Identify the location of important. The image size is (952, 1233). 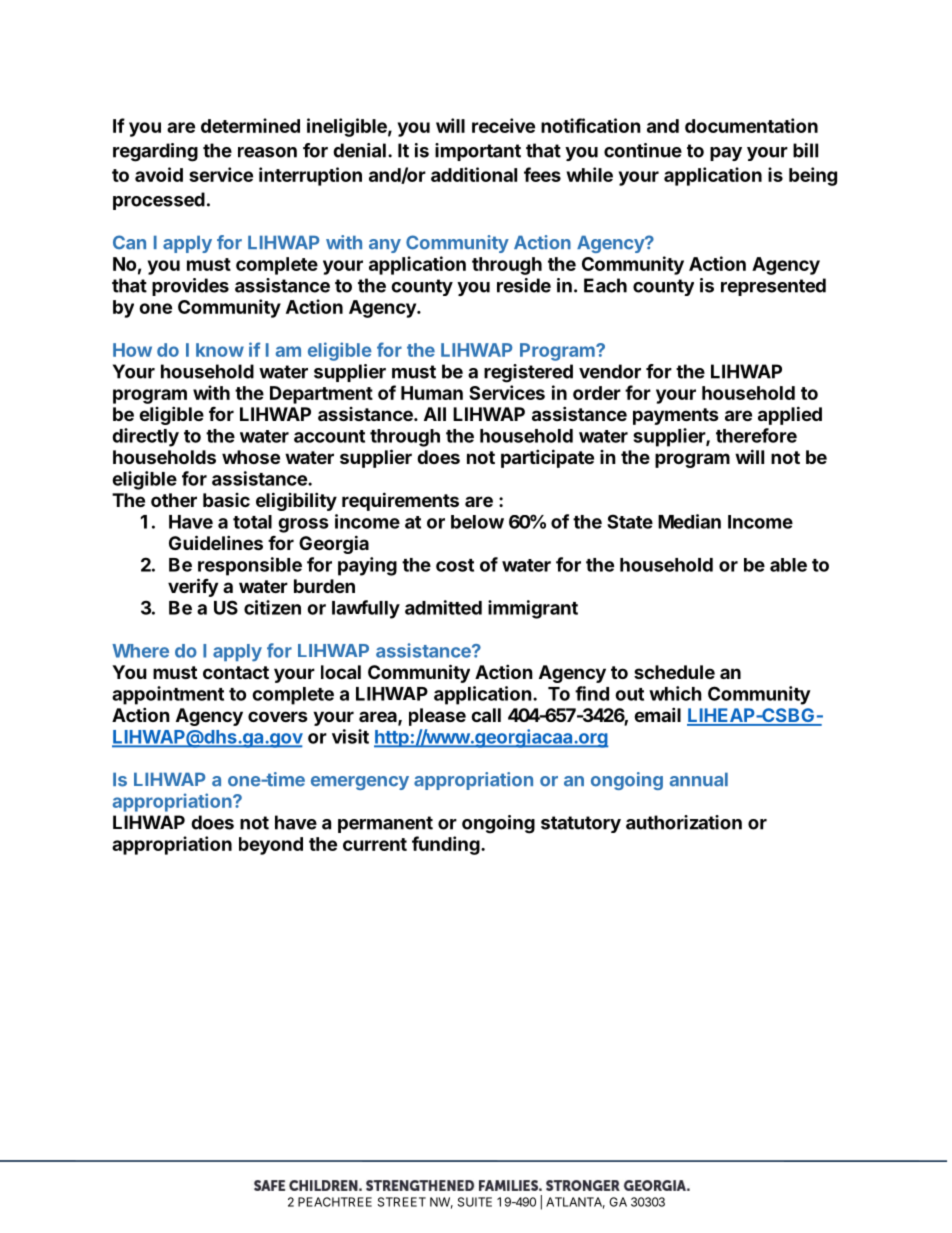
(478, 152).
